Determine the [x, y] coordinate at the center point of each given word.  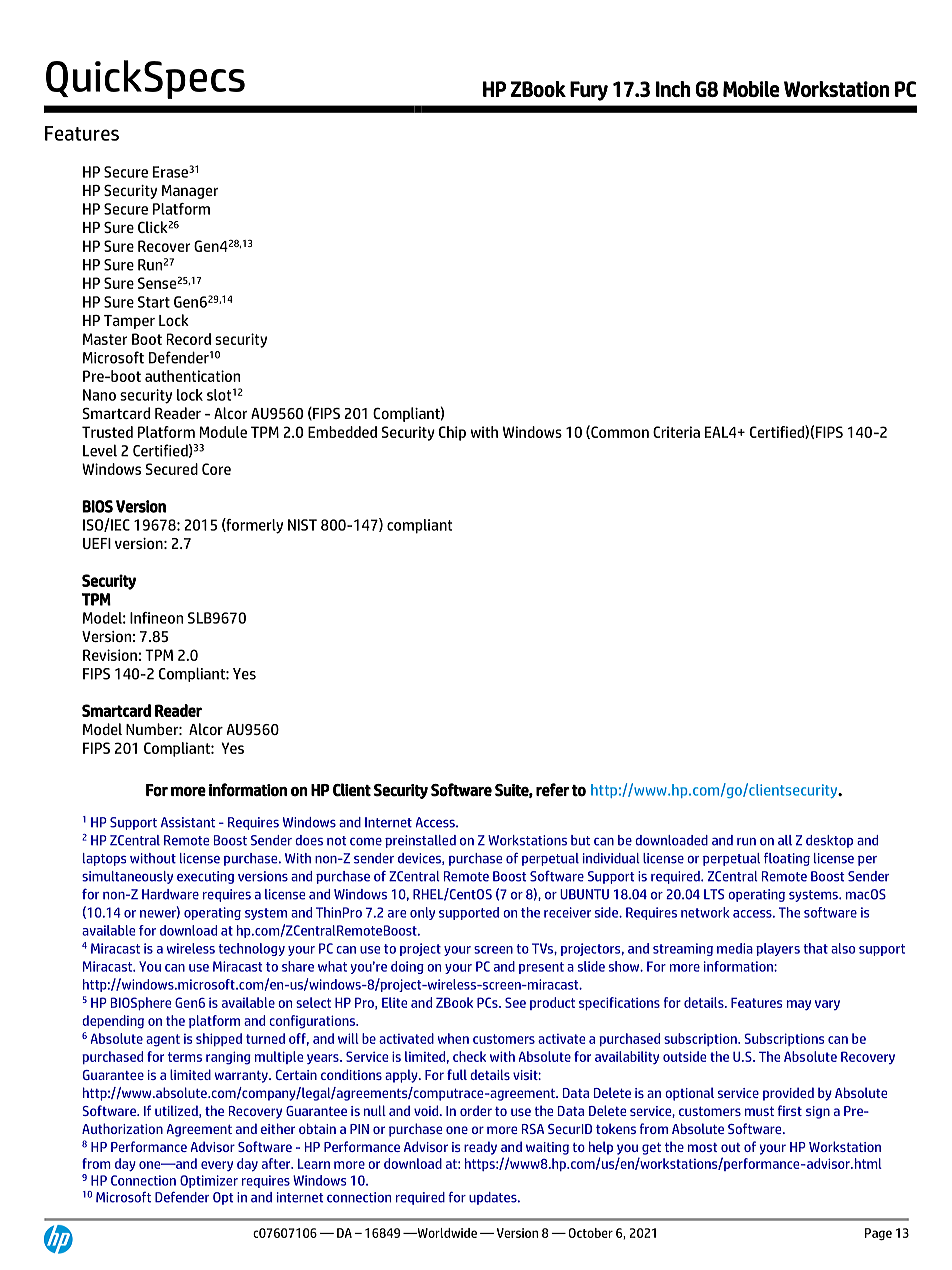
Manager [190, 192]
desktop [829, 841]
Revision [110, 655]
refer [552, 790]
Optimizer [209, 1181]
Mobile [751, 89]
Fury [589, 91]
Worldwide [446, 1233]
